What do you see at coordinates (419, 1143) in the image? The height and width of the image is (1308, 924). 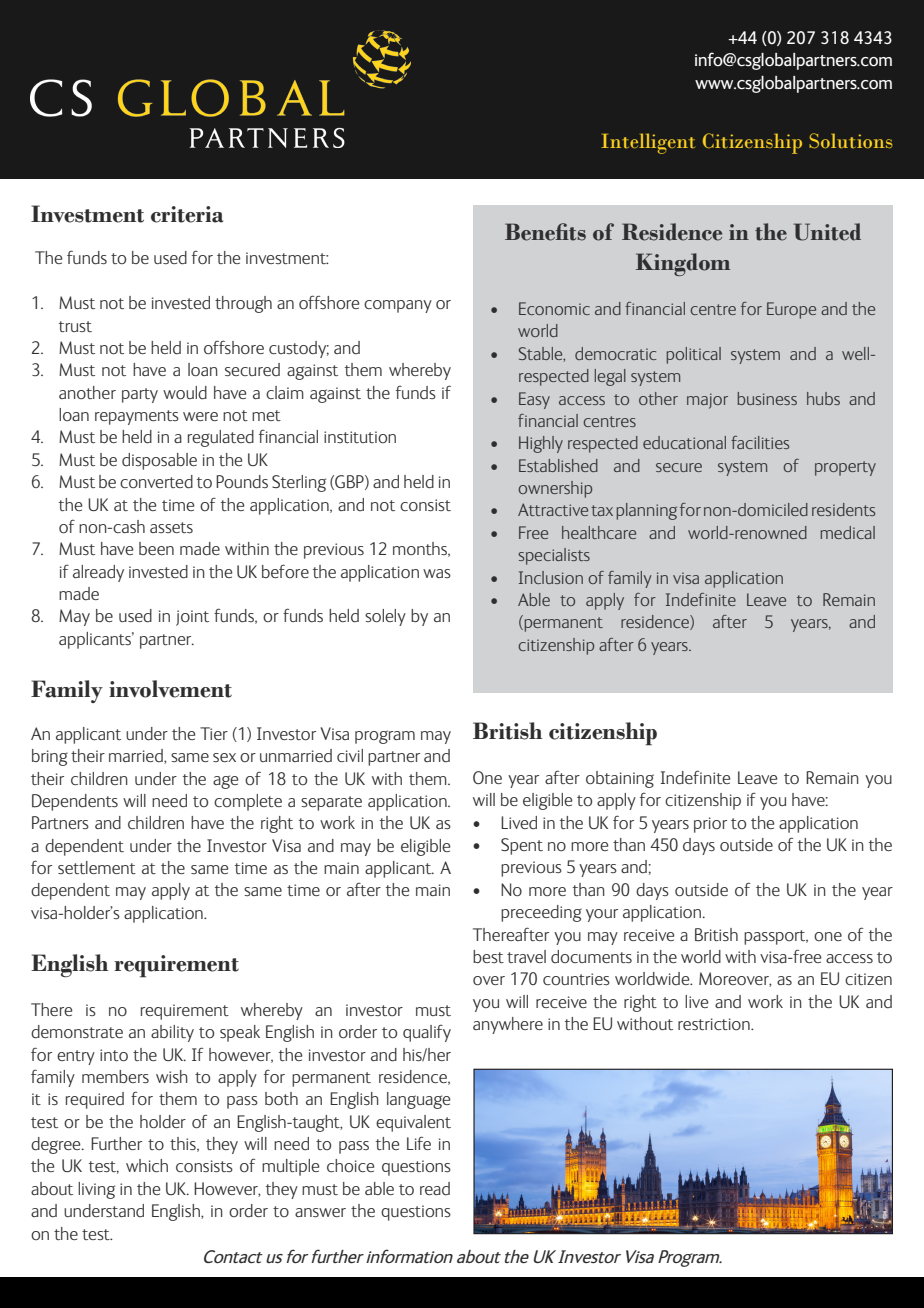 I see `Life` at bounding box center [419, 1143].
